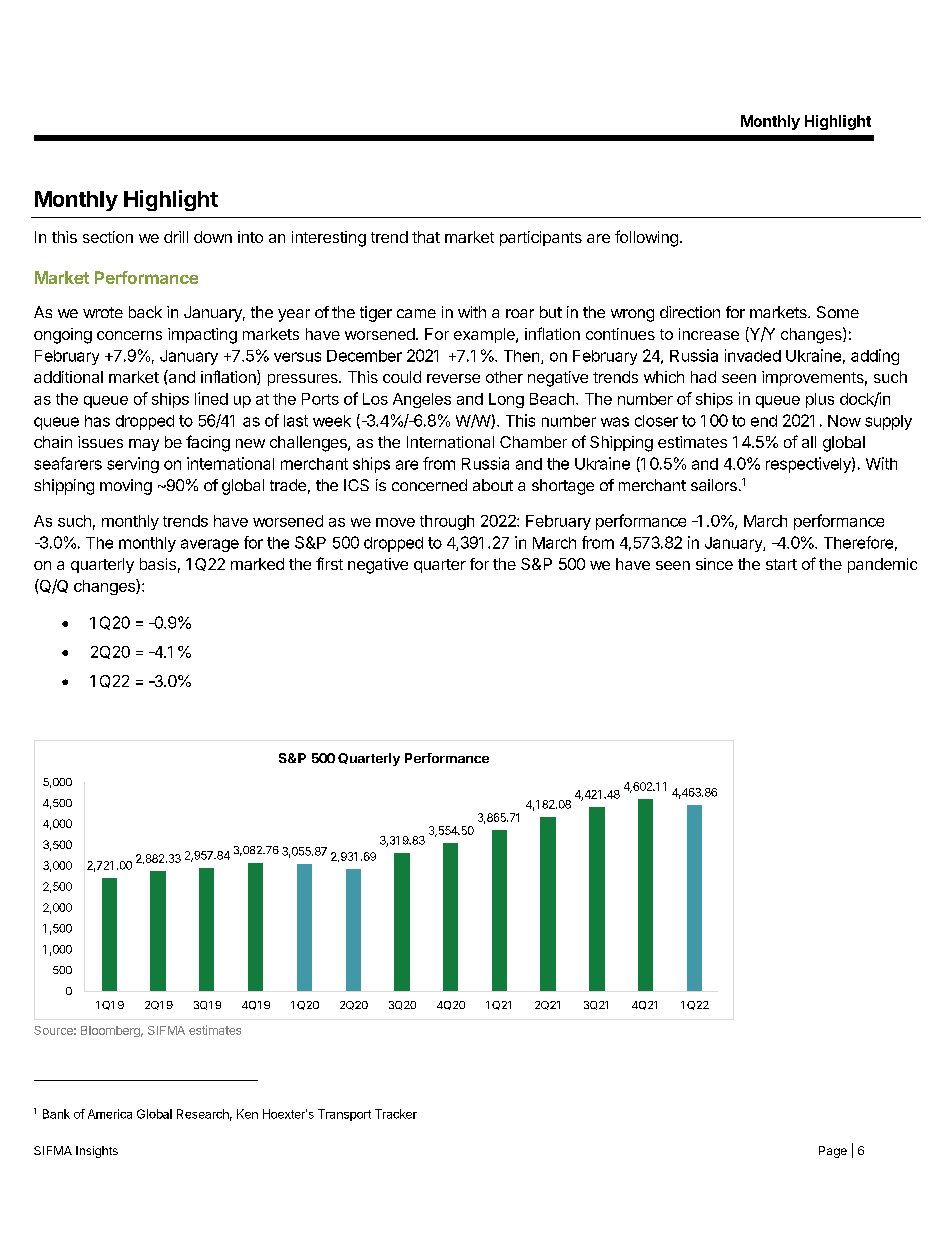 The image size is (952, 1233). I want to click on drill, so click(176, 237).
